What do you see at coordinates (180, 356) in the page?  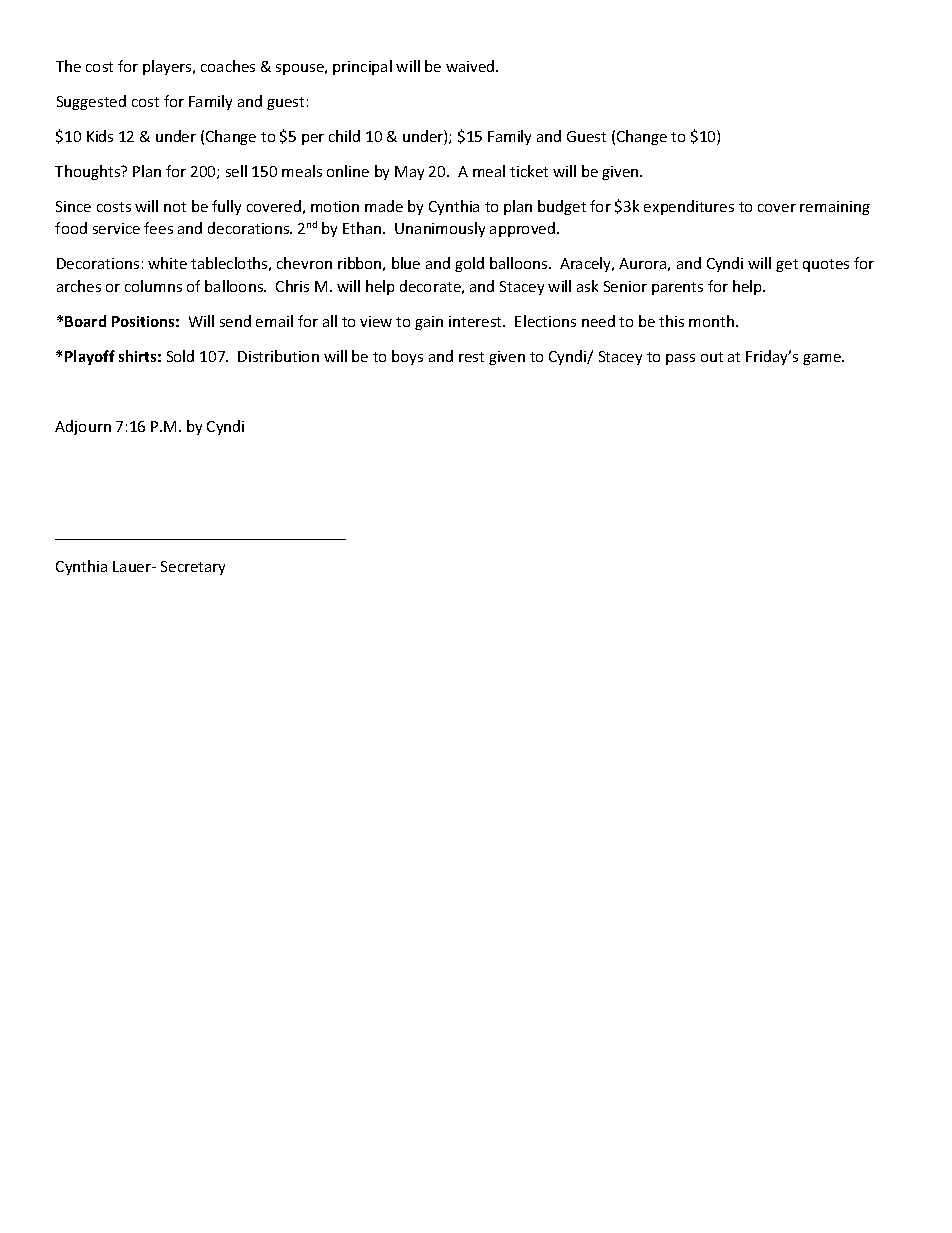 I see `Sold` at bounding box center [180, 356].
